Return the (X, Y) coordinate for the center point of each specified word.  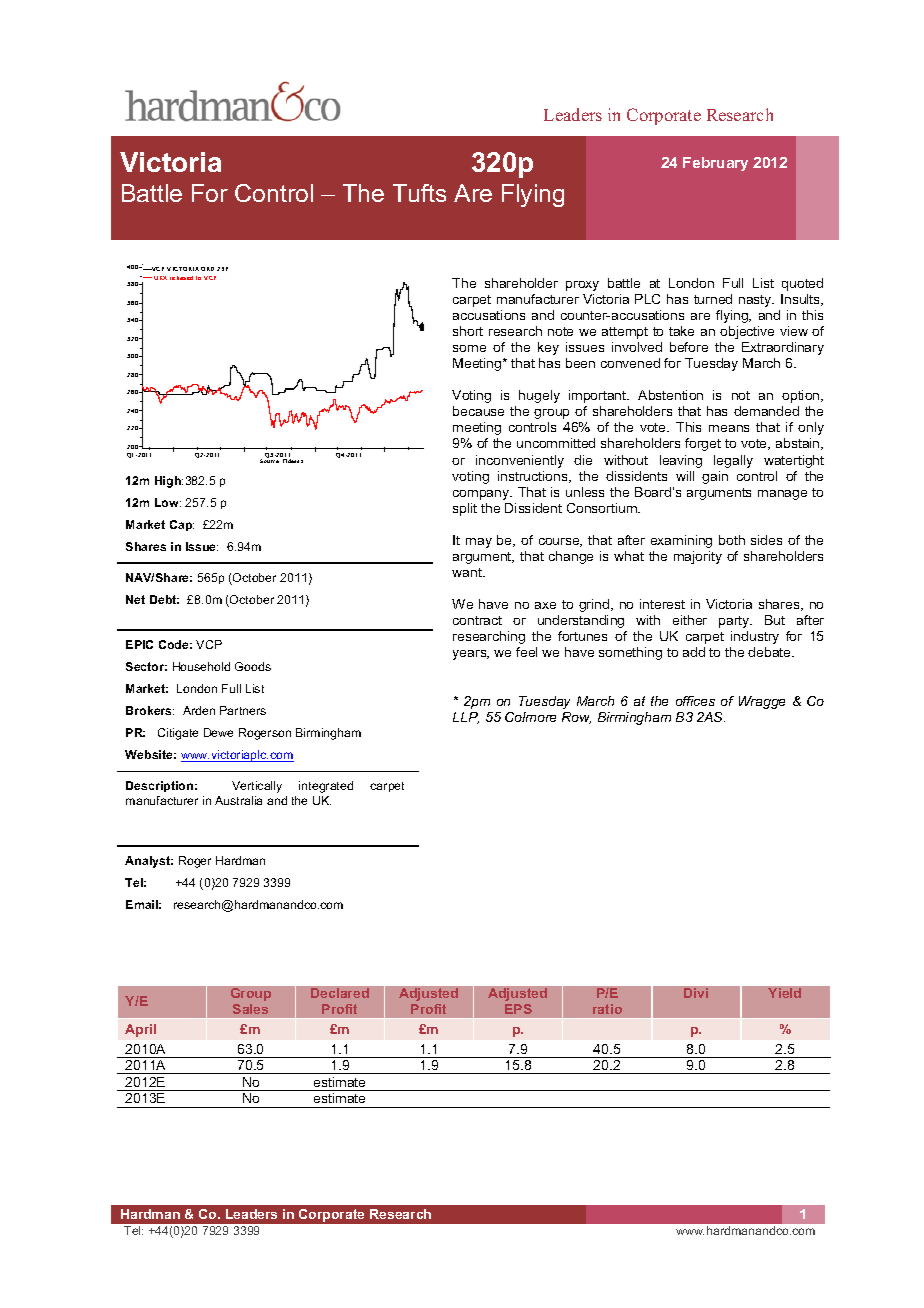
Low (168, 502)
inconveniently (520, 461)
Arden (199, 710)
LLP (466, 718)
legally (733, 461)
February (715, 164)
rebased (181, 278)
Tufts (419, 193)
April (140, 1030)
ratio (607, 1009)
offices (695, 701)
